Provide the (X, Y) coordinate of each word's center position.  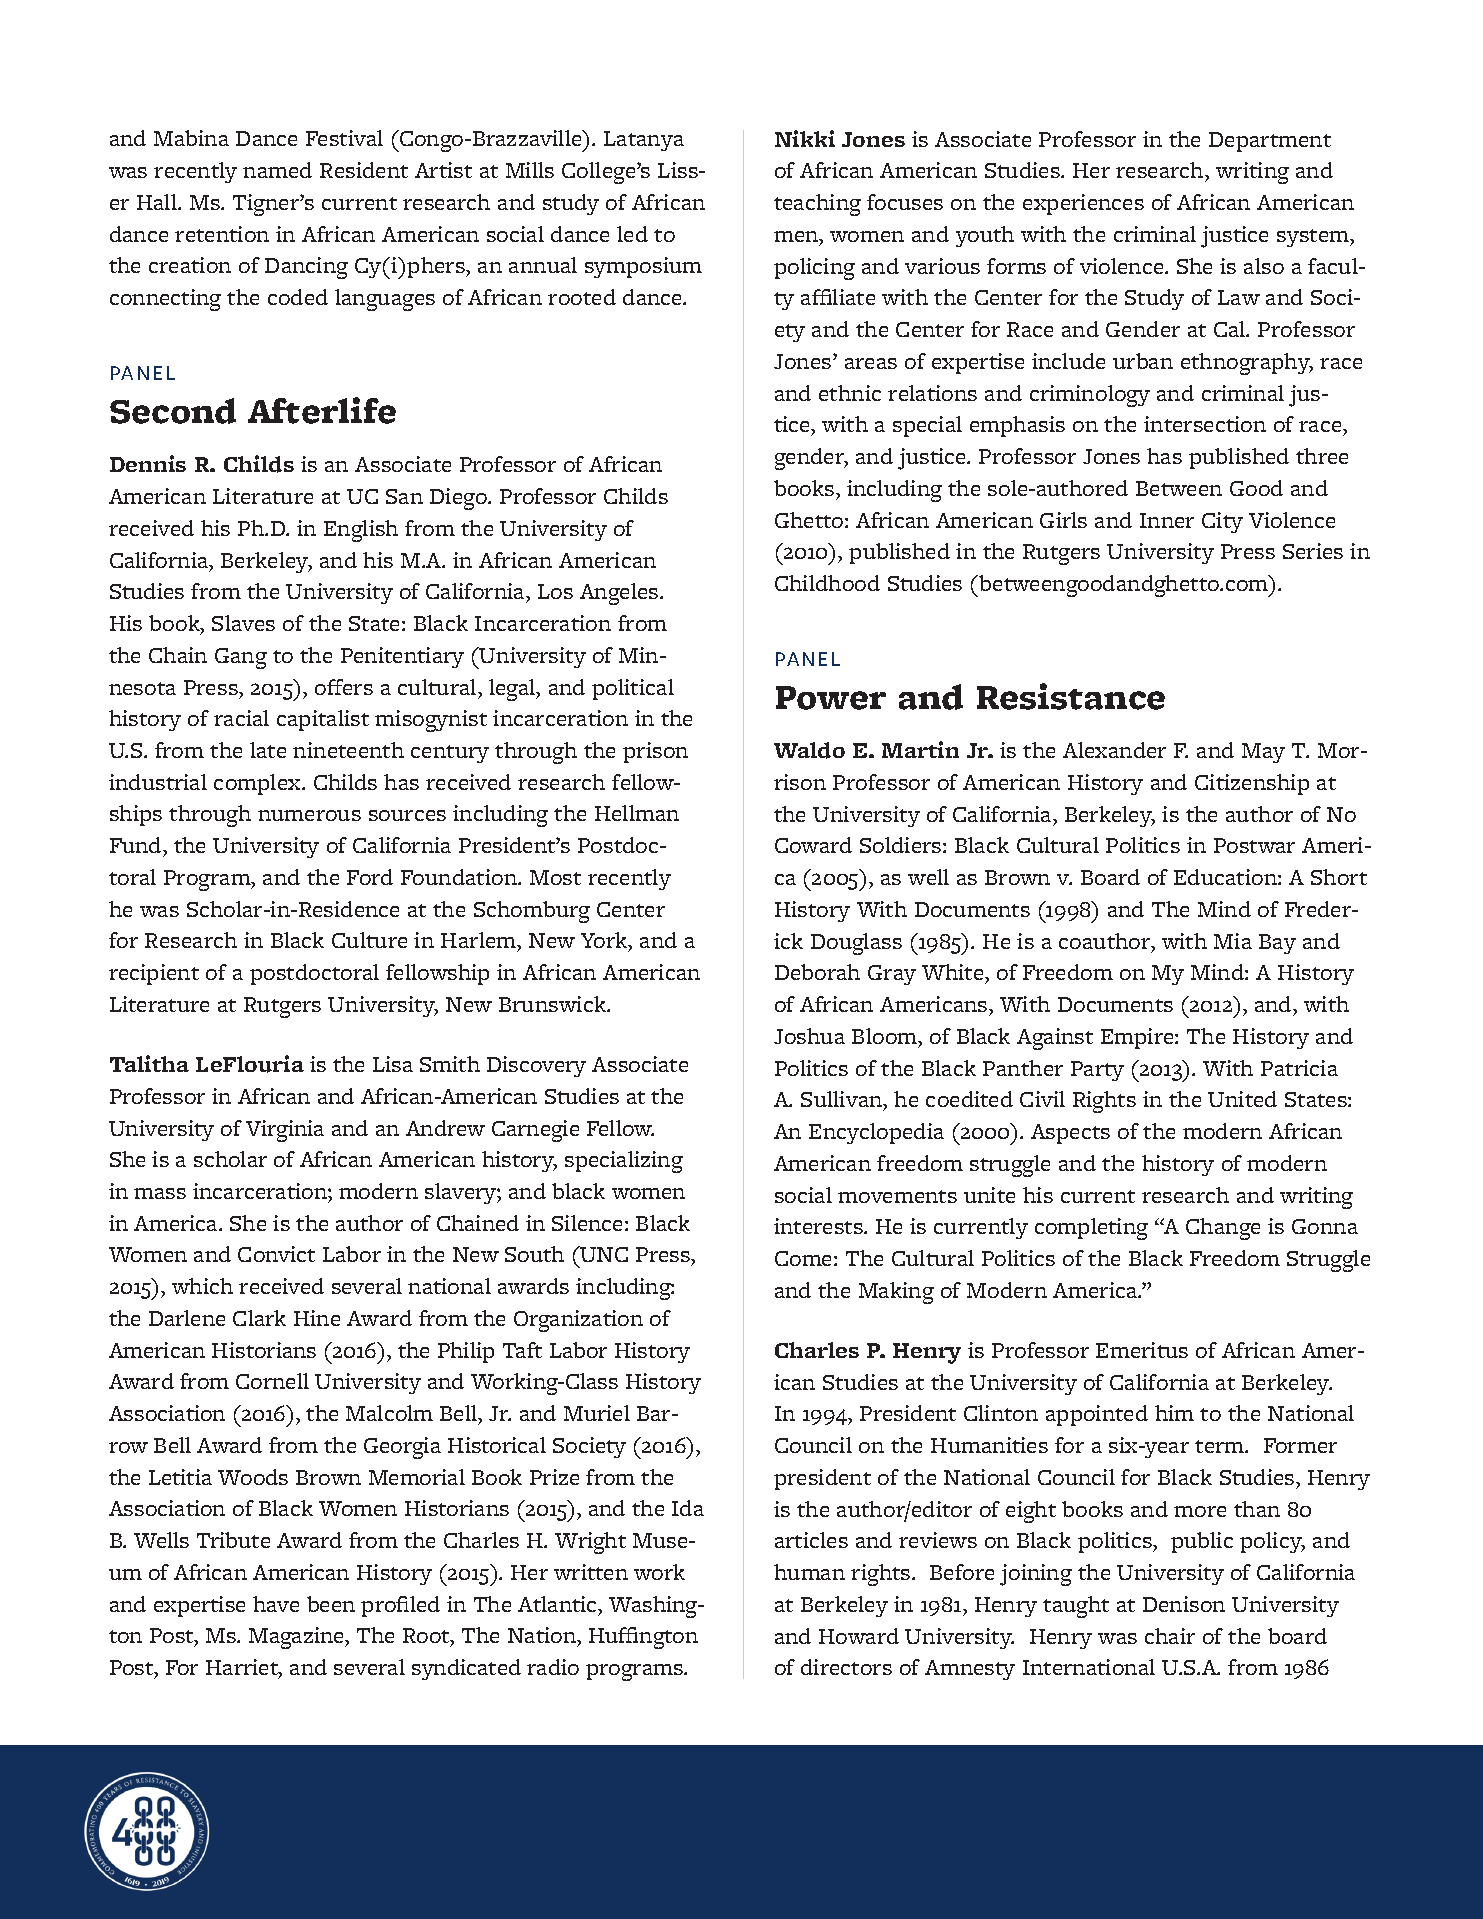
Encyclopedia (876, 1133)
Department (1270, 142)
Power (831, 698)
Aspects (1070, 1134)
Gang (241, 658)
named (277, 170)
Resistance (1071, 696)
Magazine (298, 1638)
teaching (817, 205)
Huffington (643, 1638)
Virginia (285, 1131)
